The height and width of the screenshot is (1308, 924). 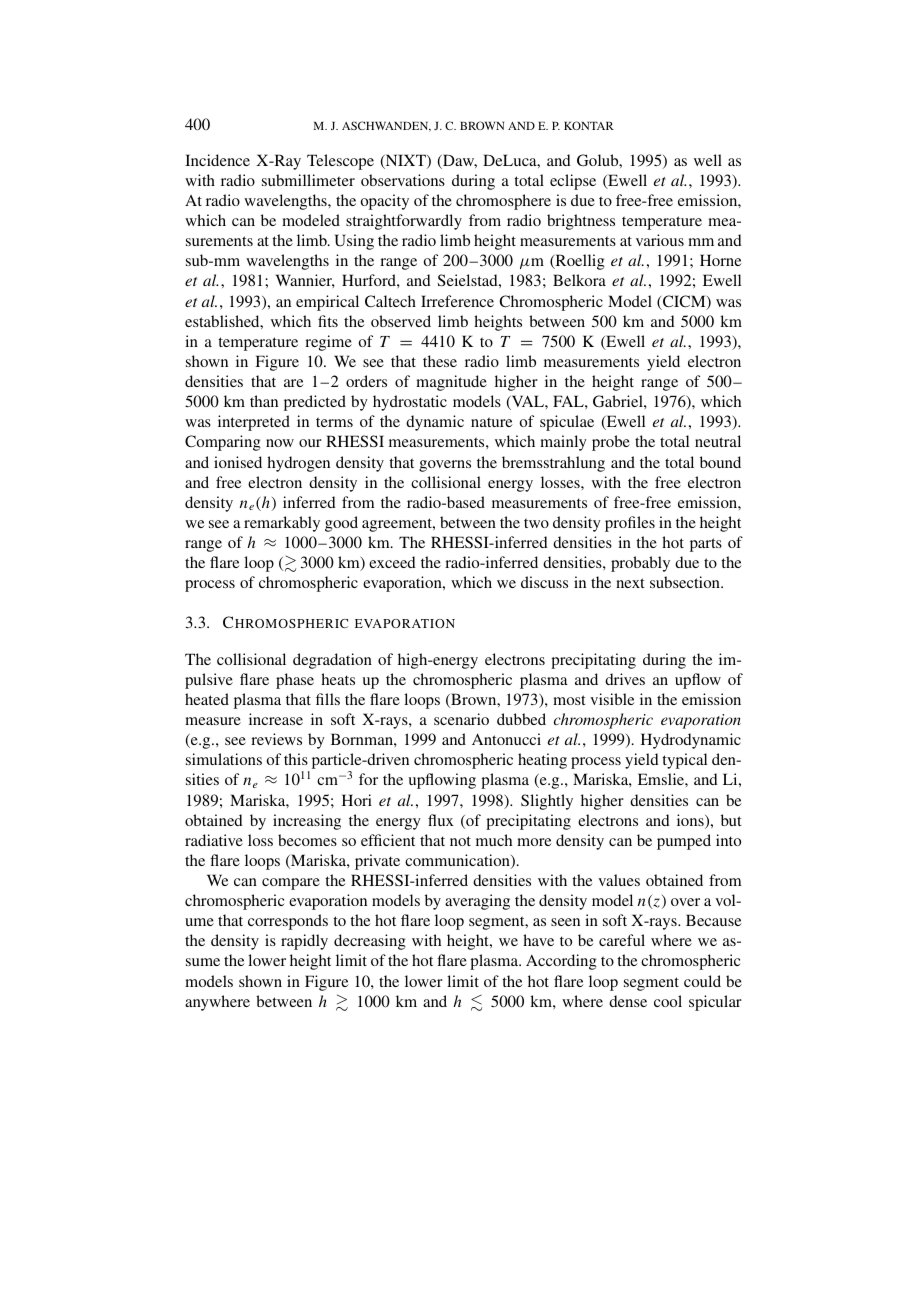 I want to click on submillimeter, so click(x=308, y=180).
